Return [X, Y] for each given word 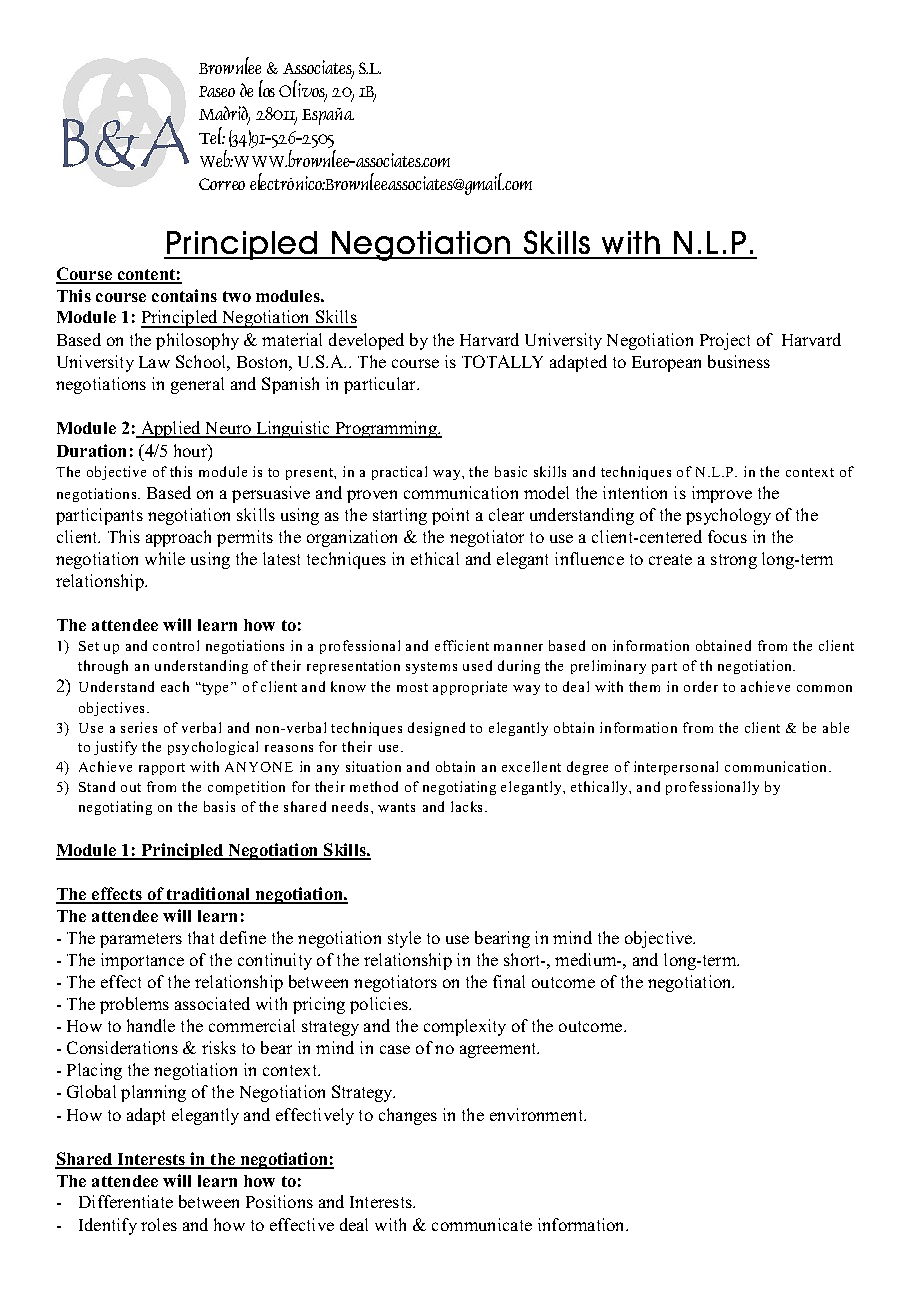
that [201, 937]
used [477, 665]
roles [159, 1224]
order [701, 686]
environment [537, 1114]
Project [725, 341]
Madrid [224, 114]
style [404, 939]
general [197, 385]
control [176, 645]
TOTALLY [502, 361]
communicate [482, 1224]
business [739, 361]
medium [587, 959]
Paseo [217, 91]
